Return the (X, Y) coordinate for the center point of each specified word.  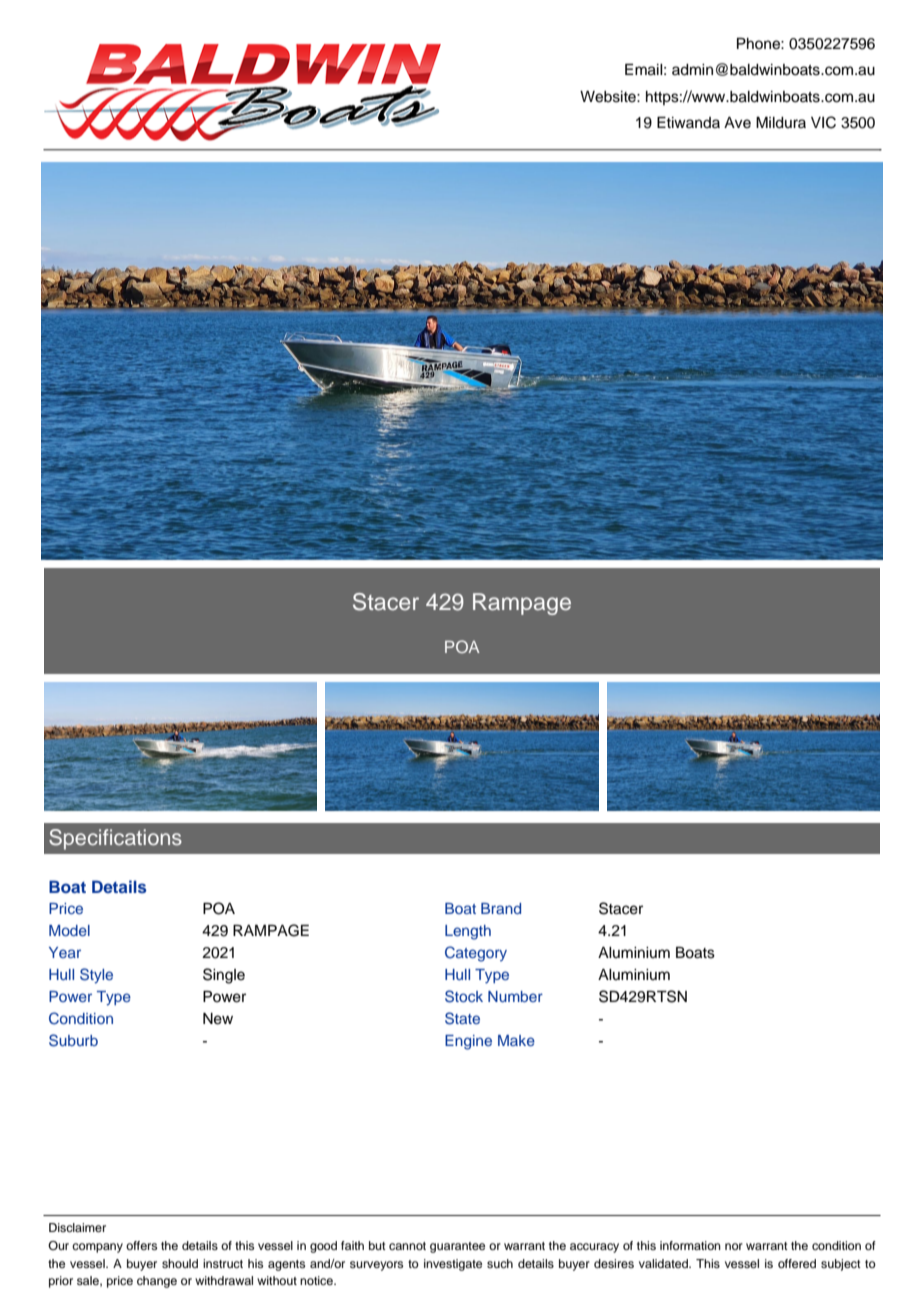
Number (515, 996)
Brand (501, 908)
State (462, 1018)
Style (96, 976)
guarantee (457, 1247)
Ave (737, 123)
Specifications (115, 839)
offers (141, 1245)
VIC (823, 122)
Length (468, 932)
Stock (464, 996)
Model (69, 930)
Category (476, 954)
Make (516, 1040)
